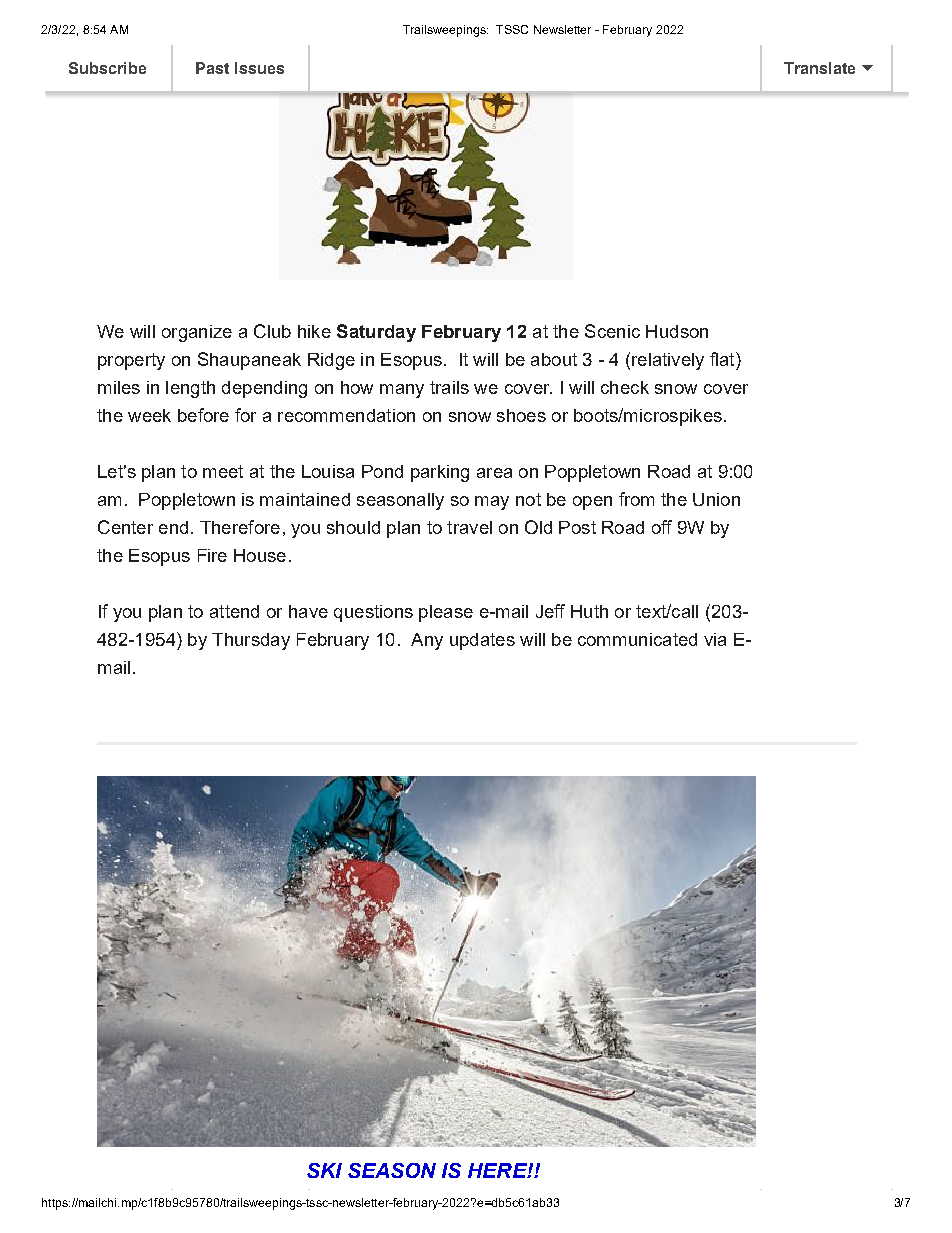 The width and height of the screenshot is (952, 1233). What do you see at coordinates (492, 503) in the screenshot?
I see `may` at bounding box center [492, 503].
